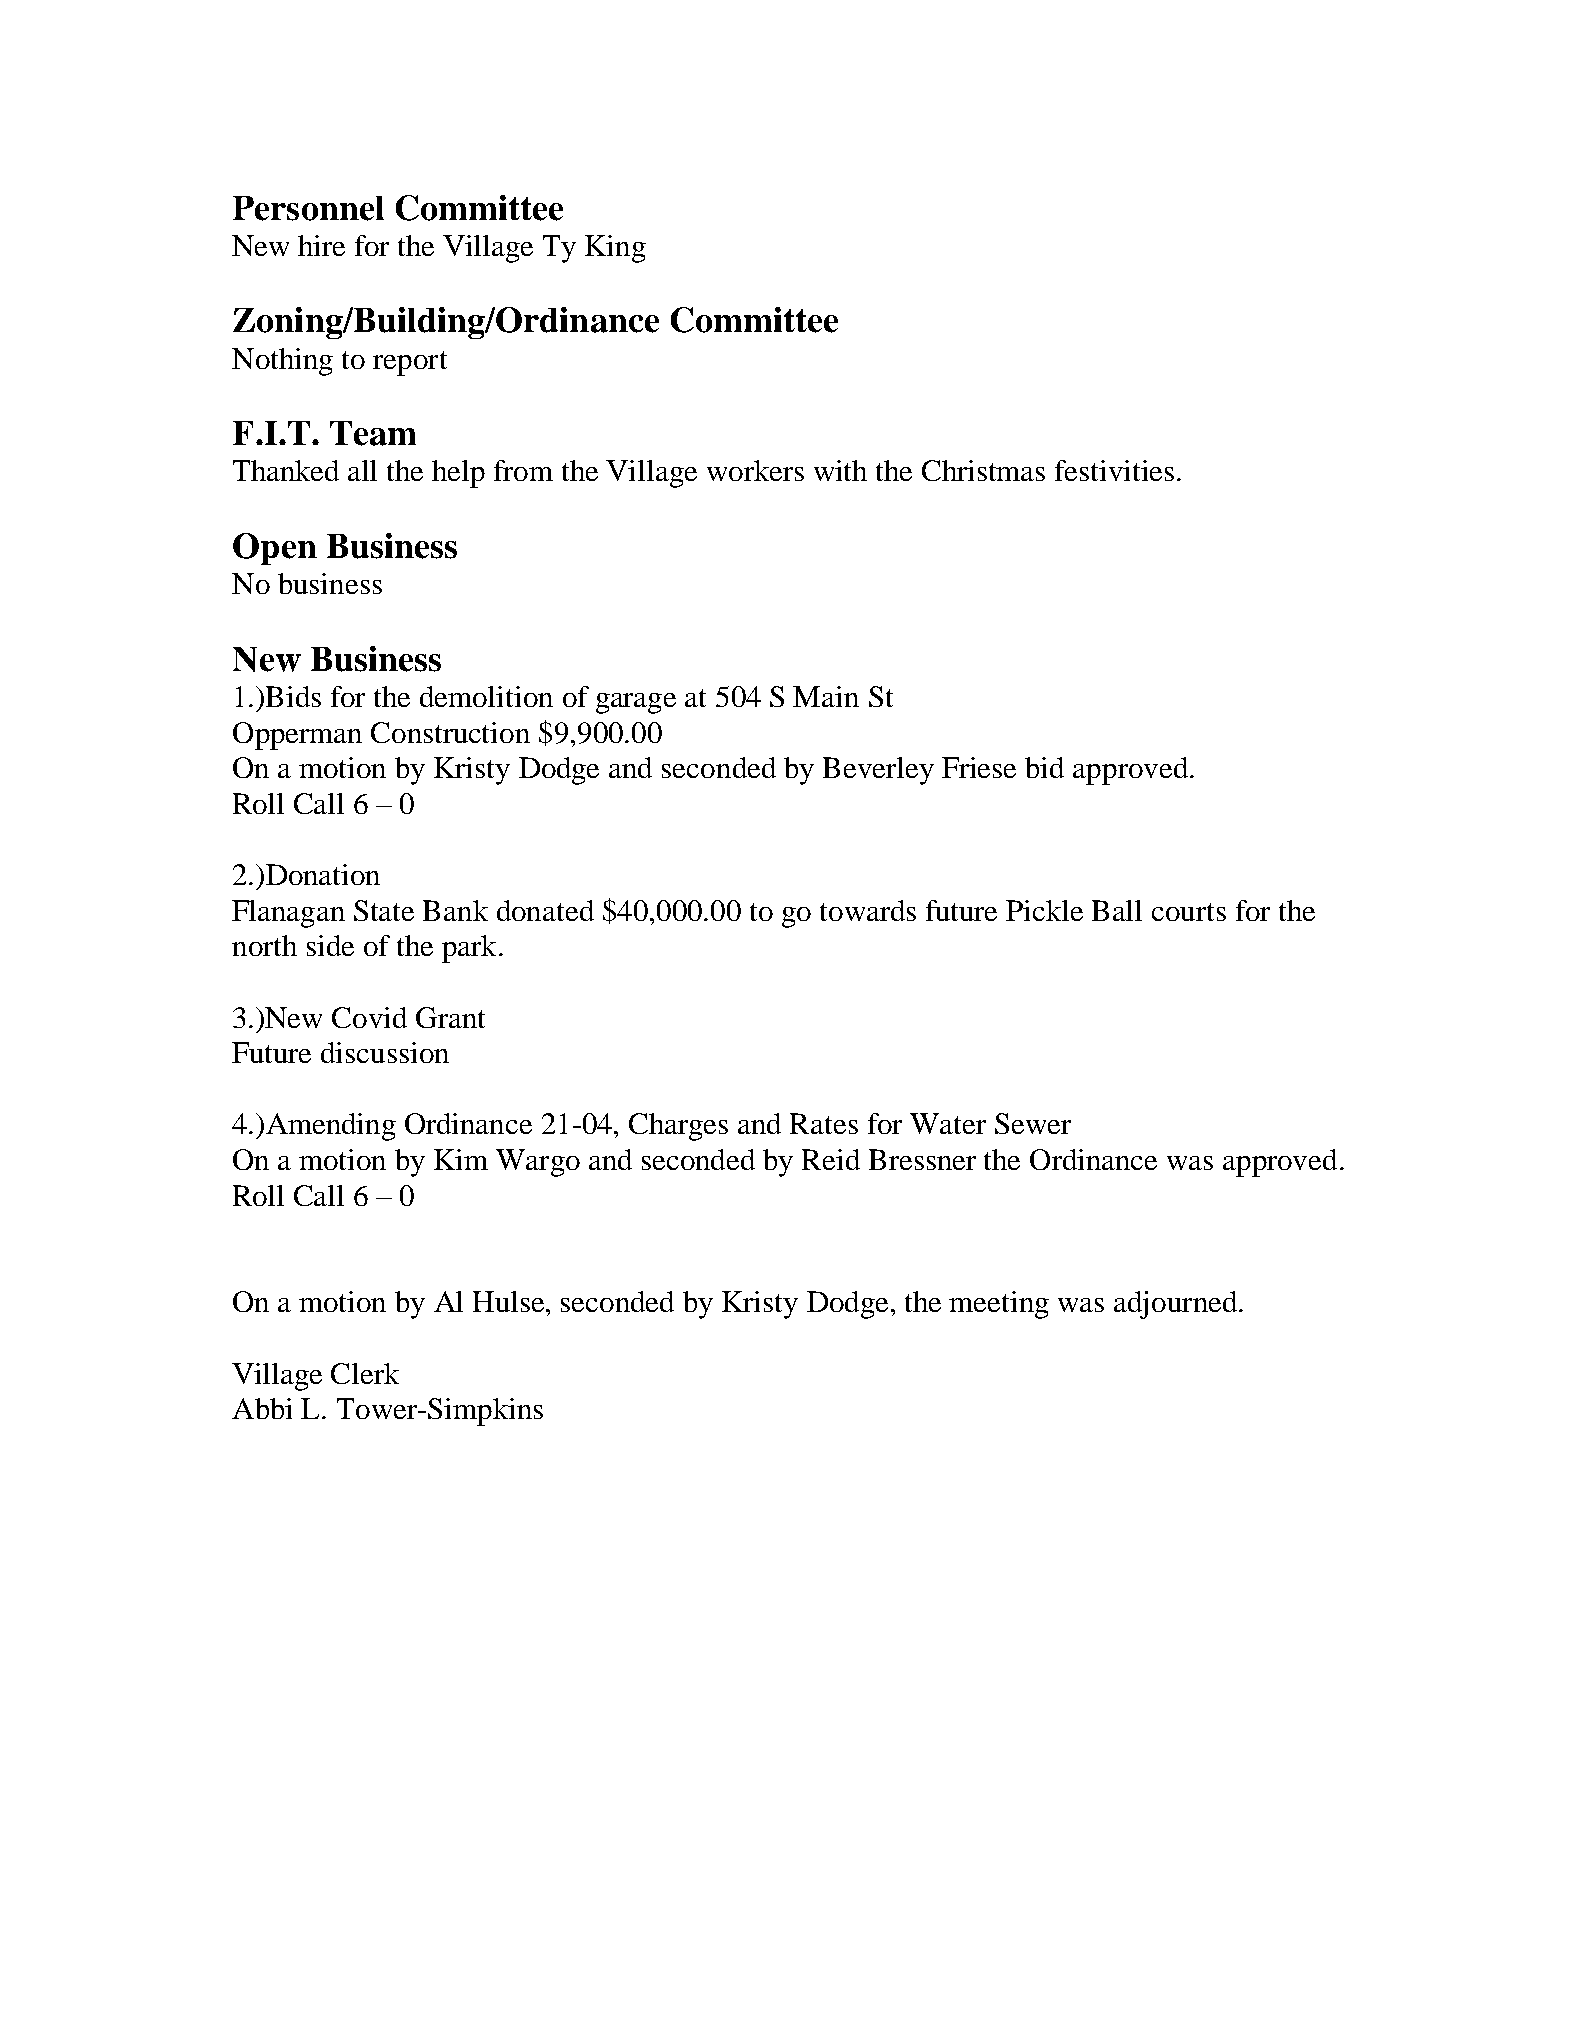  I want to click on Clerk, so click(365, 1373).
